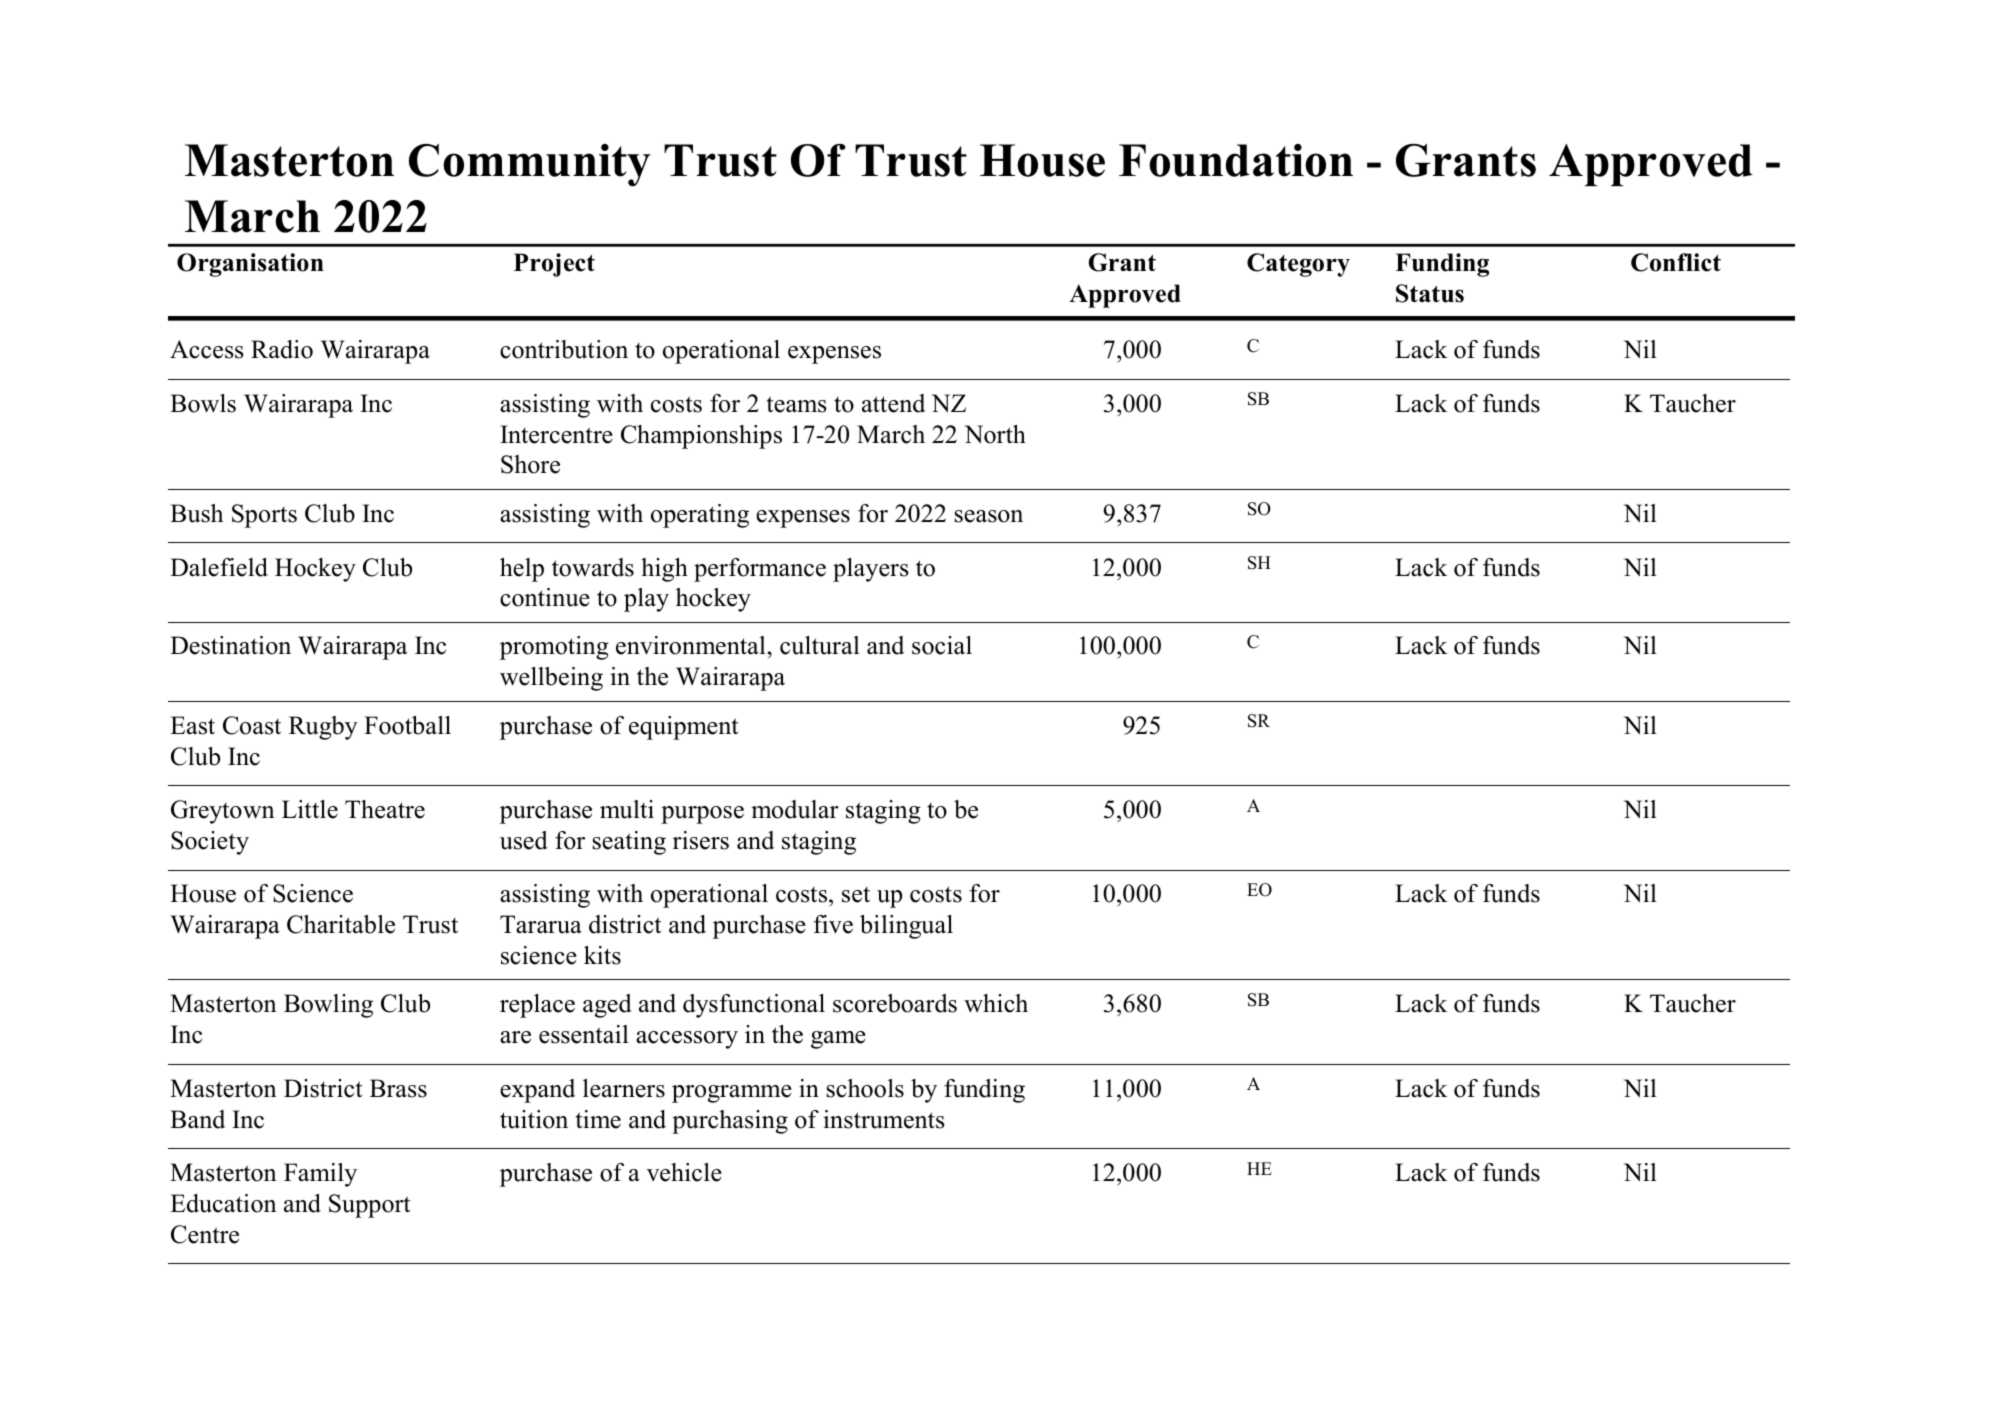 This screenshot has height=1414, width=1999. What do you see at coordinates (988, 516) in the screenshot?
I see `season` at bounding box center [988, 516].
